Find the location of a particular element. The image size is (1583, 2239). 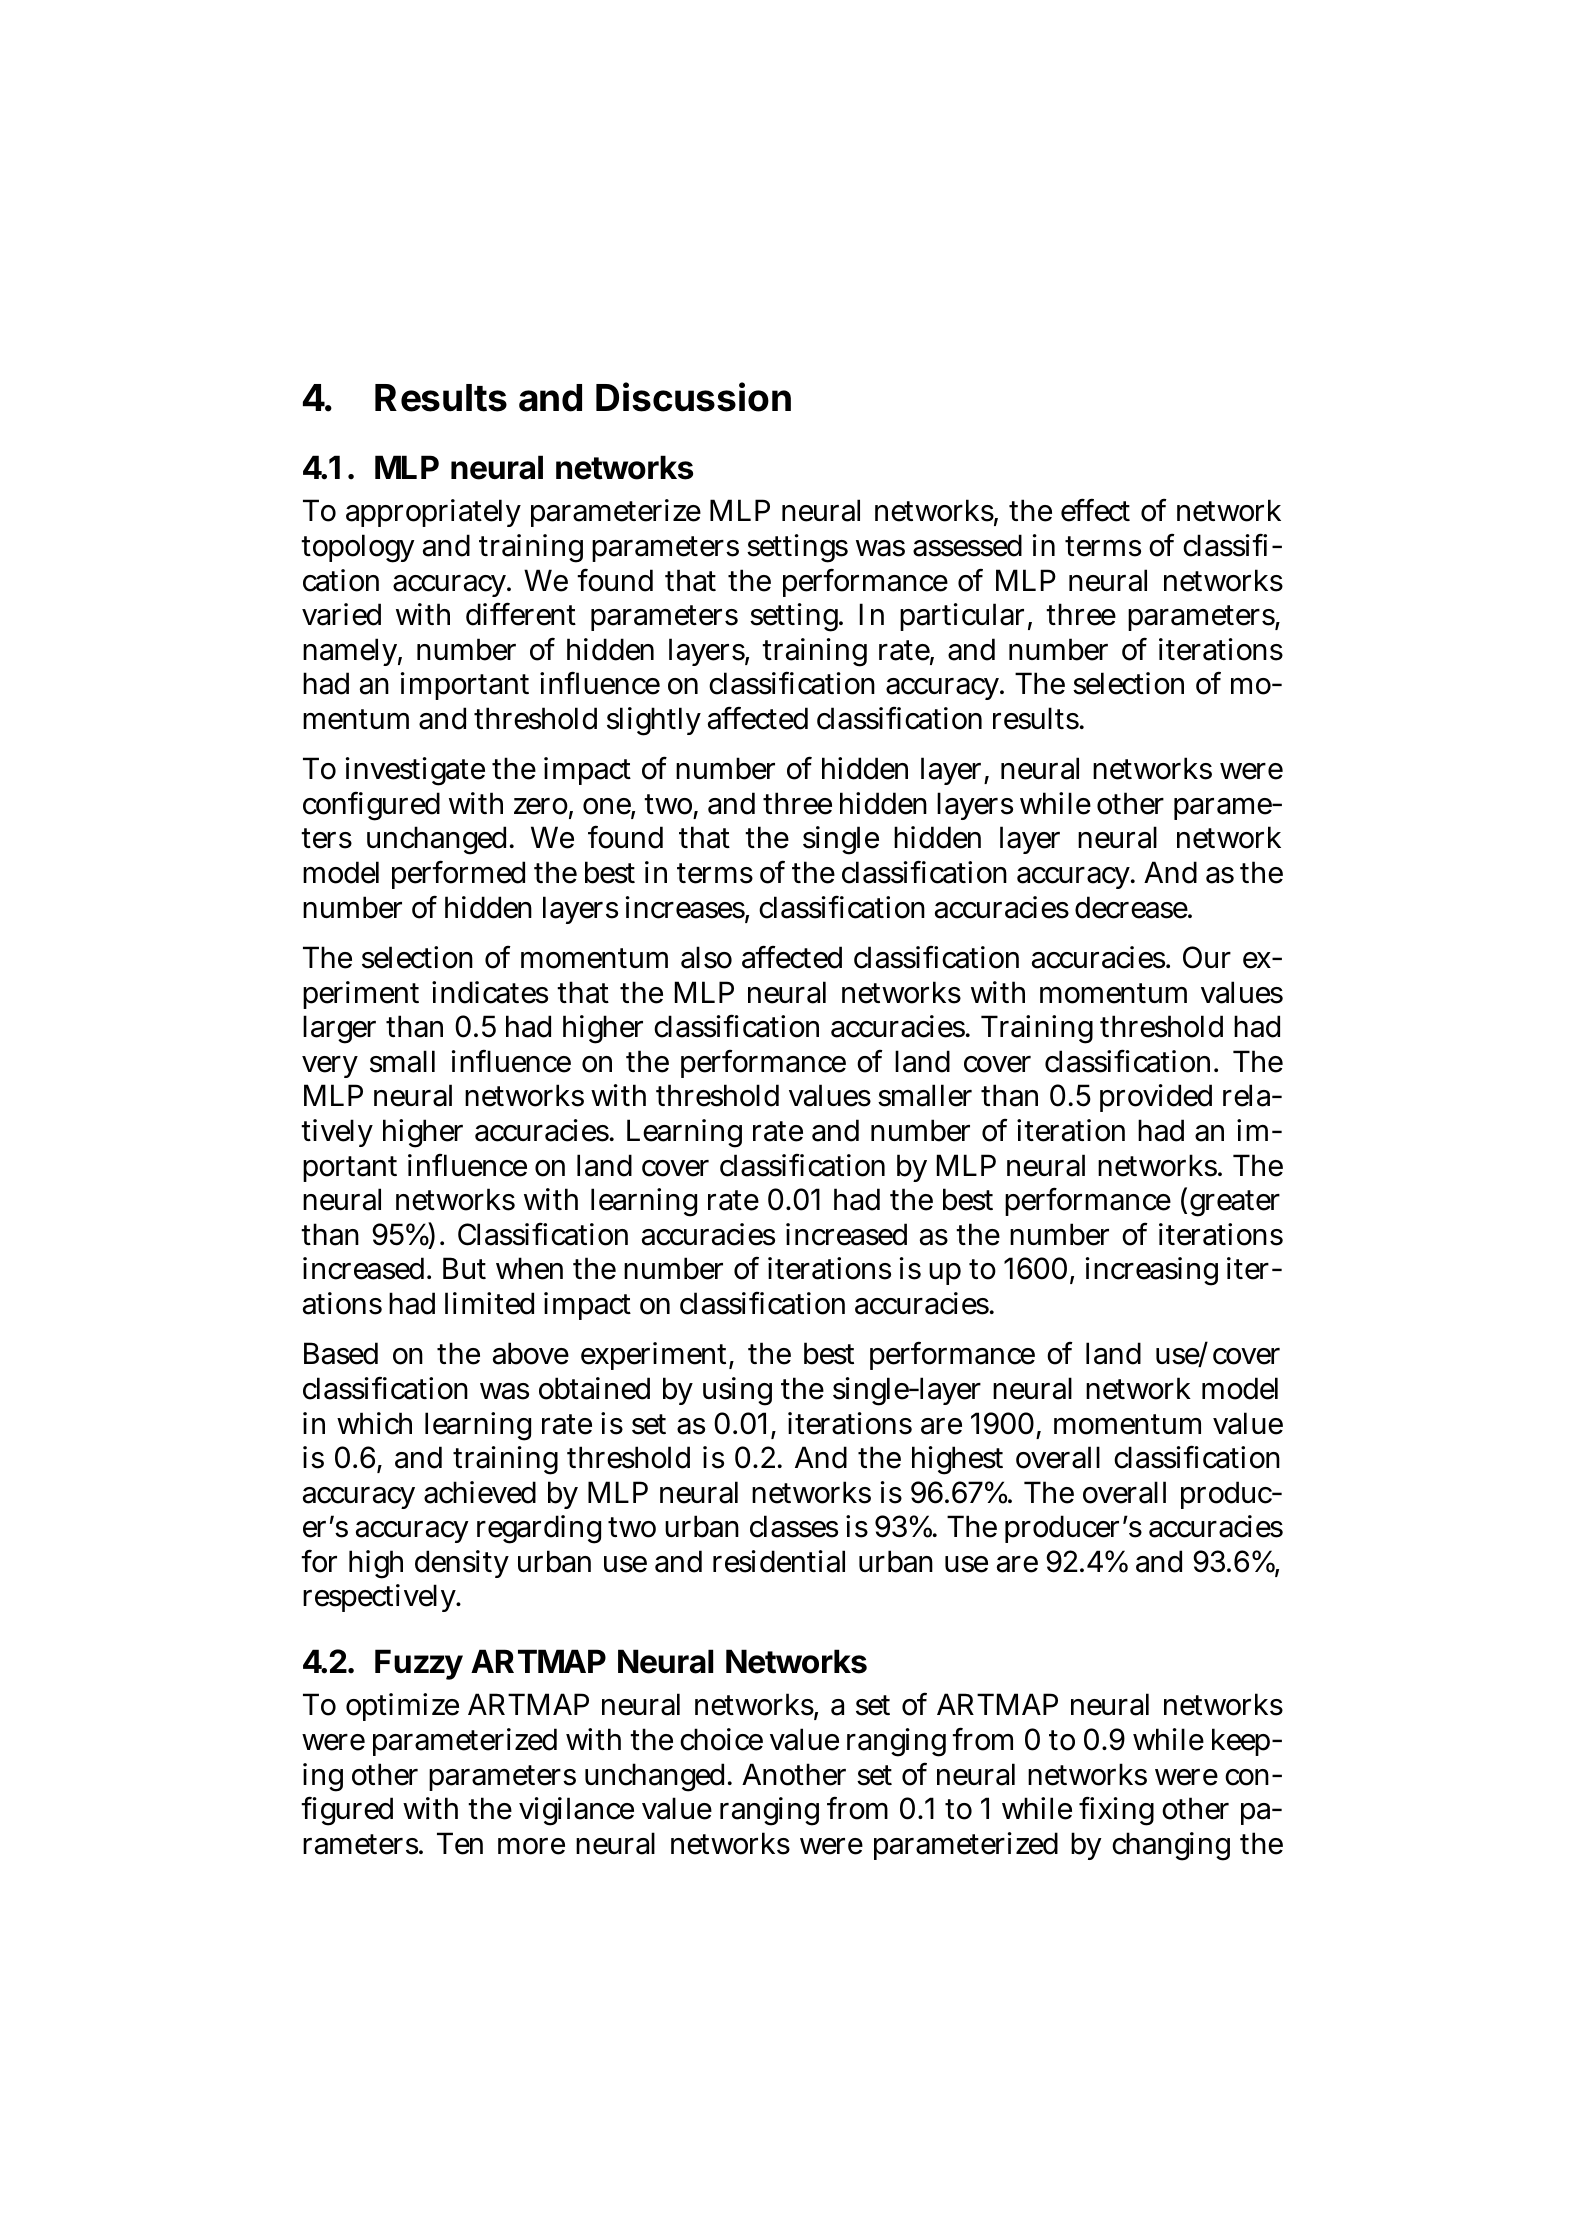

effect is located at coordinates (1095, 510).
